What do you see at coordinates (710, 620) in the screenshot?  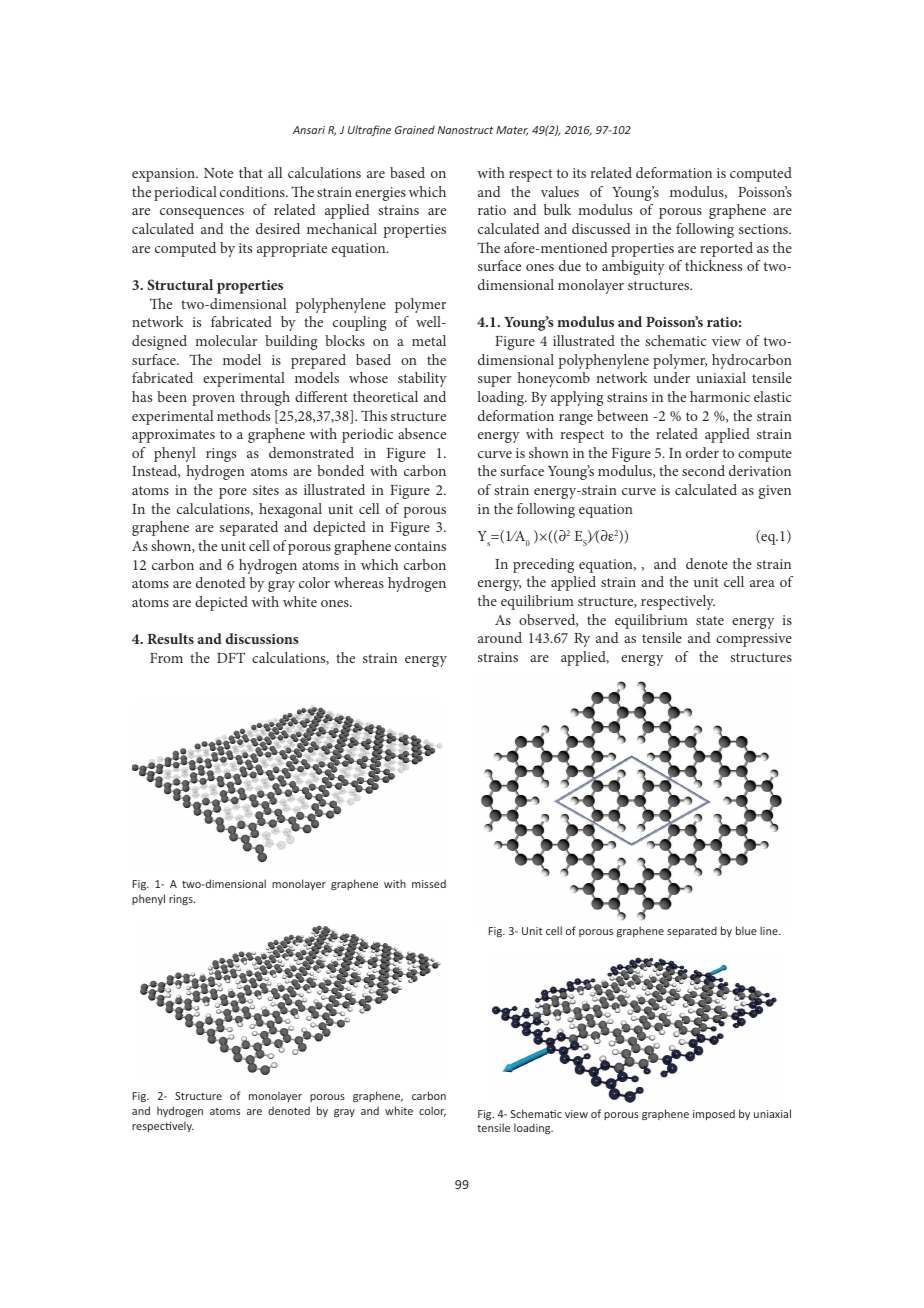 I see `state` at bounding box center [710, 620].
